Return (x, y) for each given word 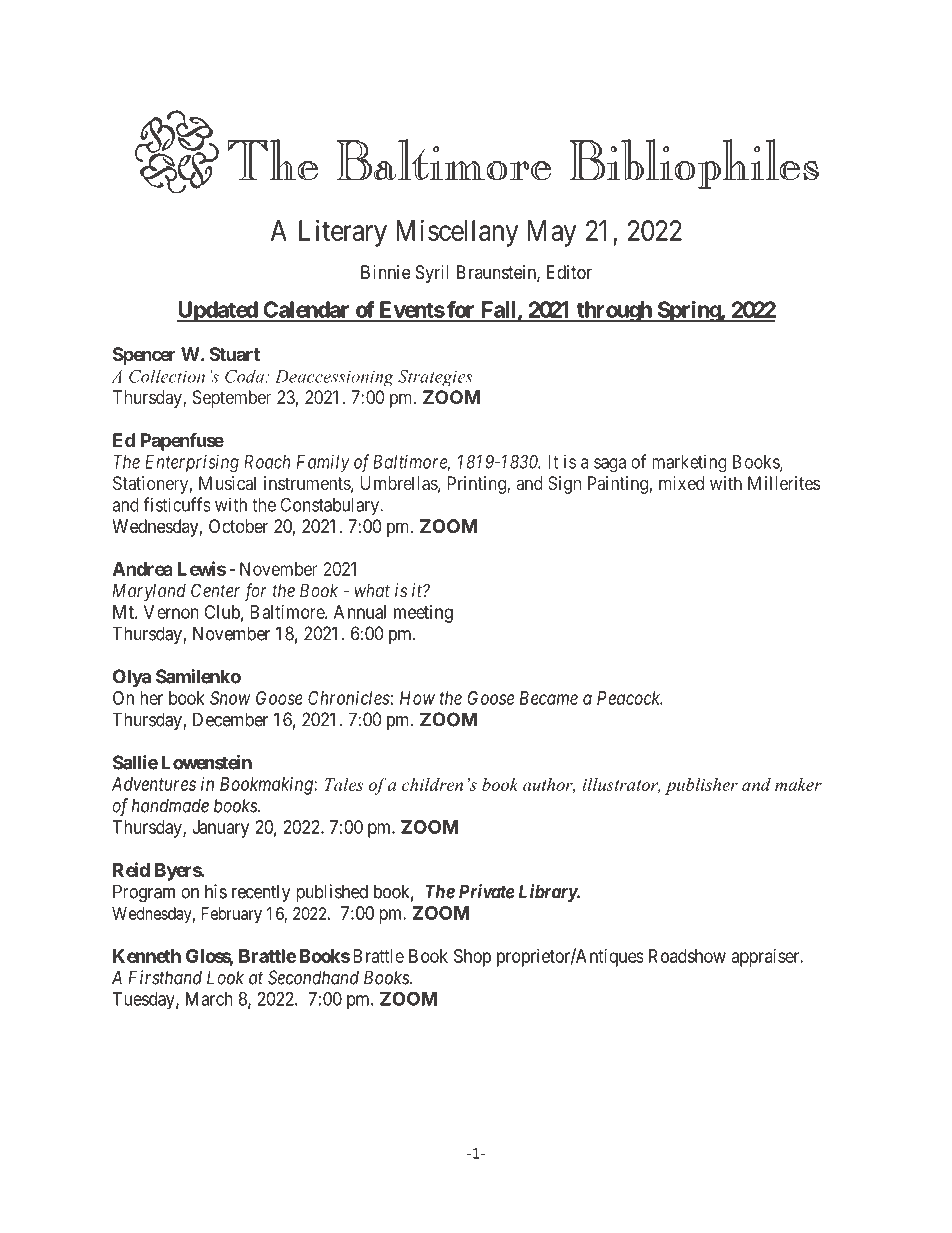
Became (548, 698)
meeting (423, 614)
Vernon (171, 612)
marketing (689, 463)
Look (225, 977)
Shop (472, 958)
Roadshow (687, 956)
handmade (170, 805)
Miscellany (457, 233)
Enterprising (192, 463)
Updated (218, 311)
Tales (344, 784)
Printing (477, 485)
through (614, 311)
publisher (701, 786)
